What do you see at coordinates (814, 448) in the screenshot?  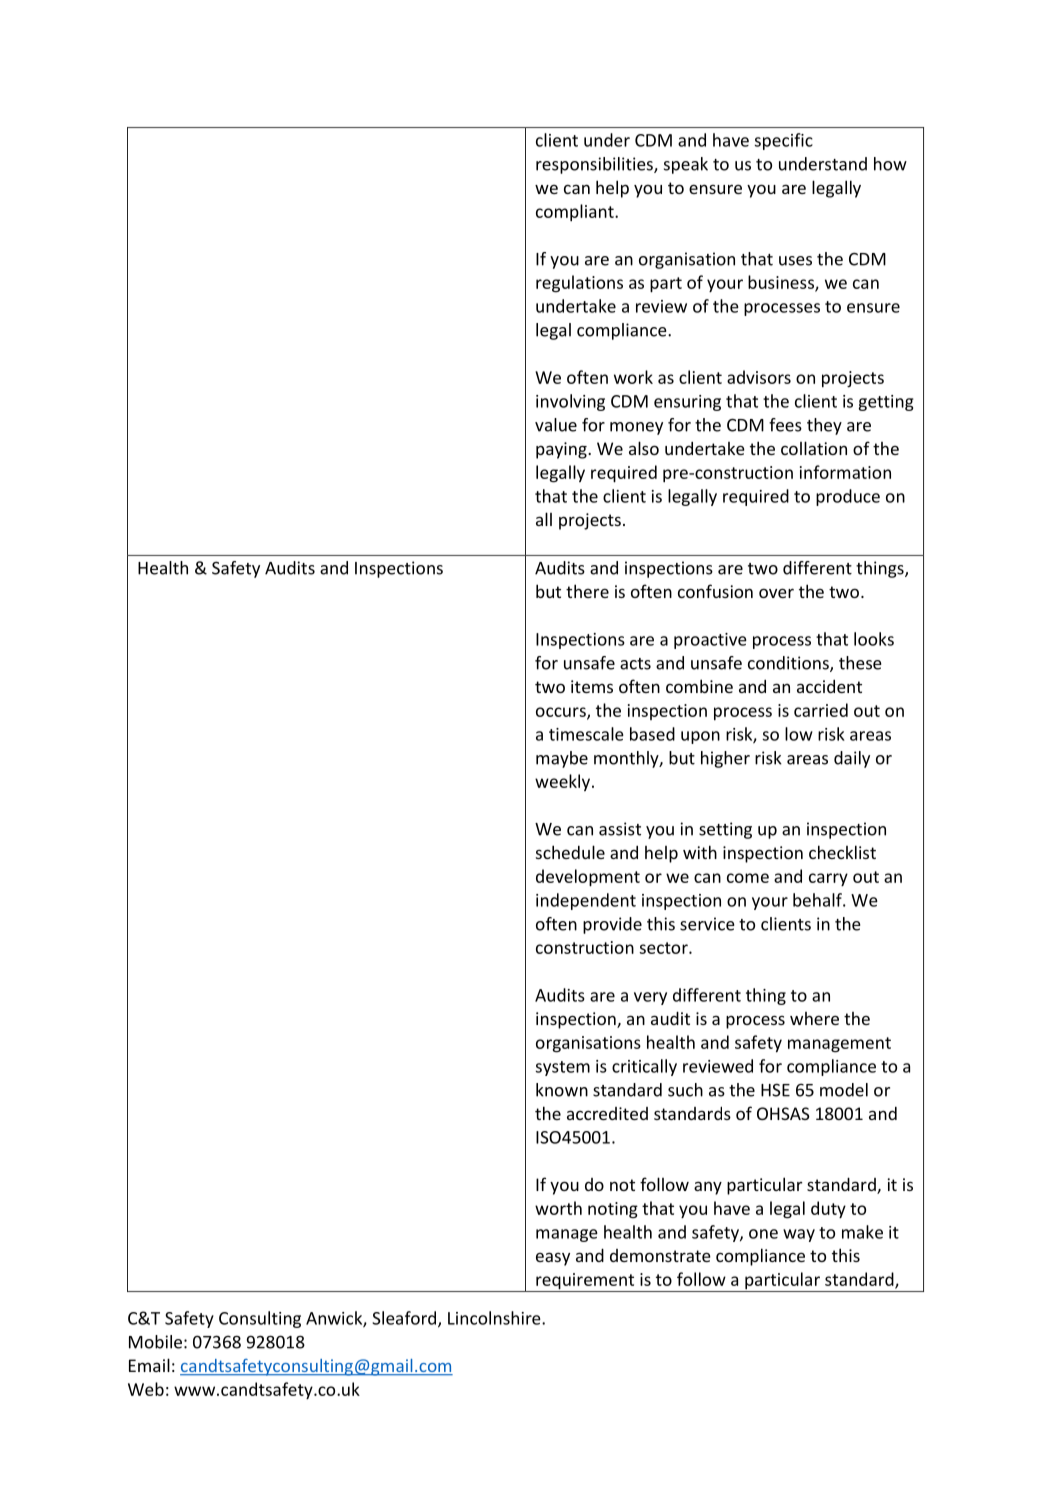 I see `collation` at bounding box center [814, 448].
